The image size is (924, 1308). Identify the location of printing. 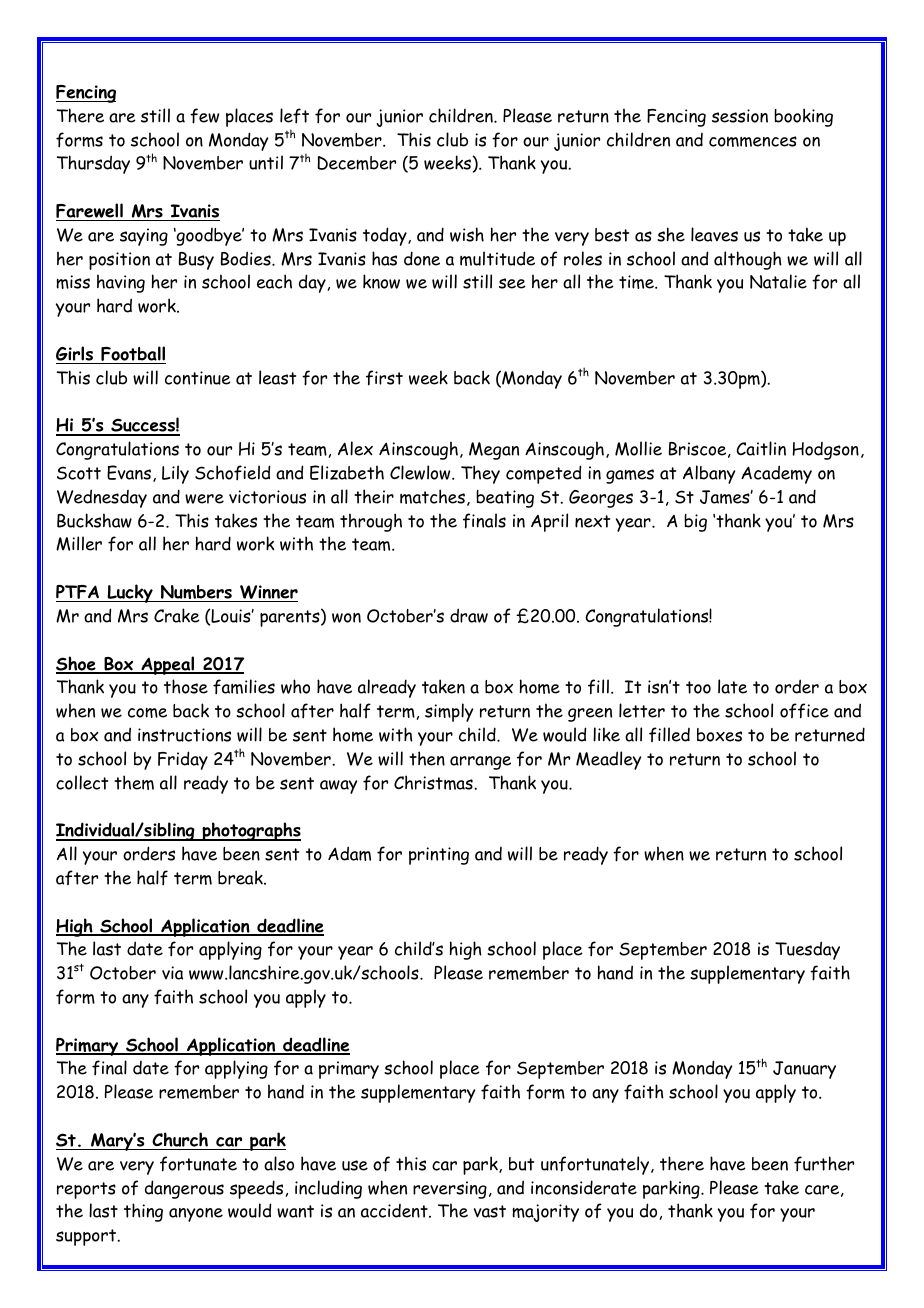
(439, 856).
